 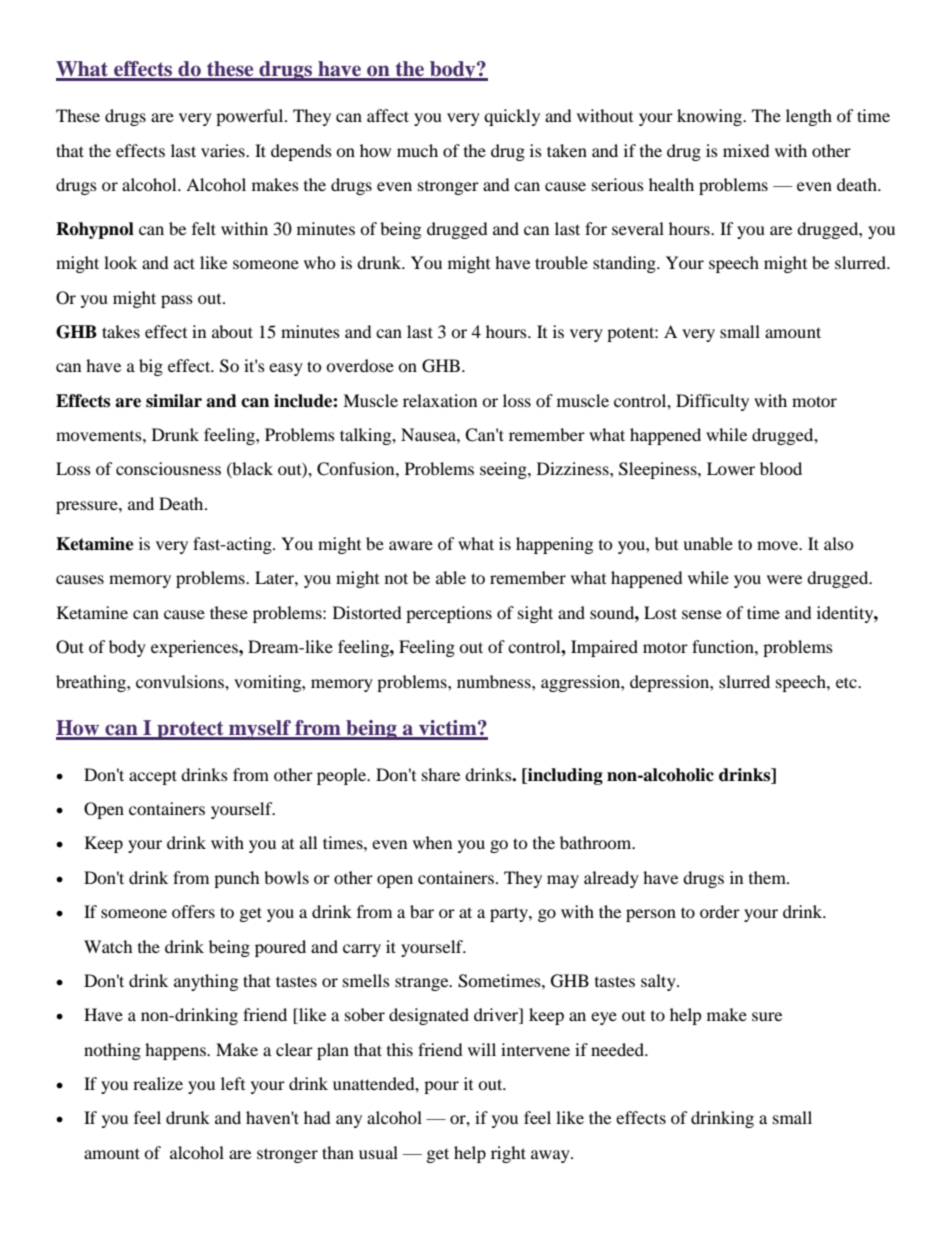 What do you see at coordinates (224, 150) in the screenshot?
I see `varies` at bounding box center [224, 150].
